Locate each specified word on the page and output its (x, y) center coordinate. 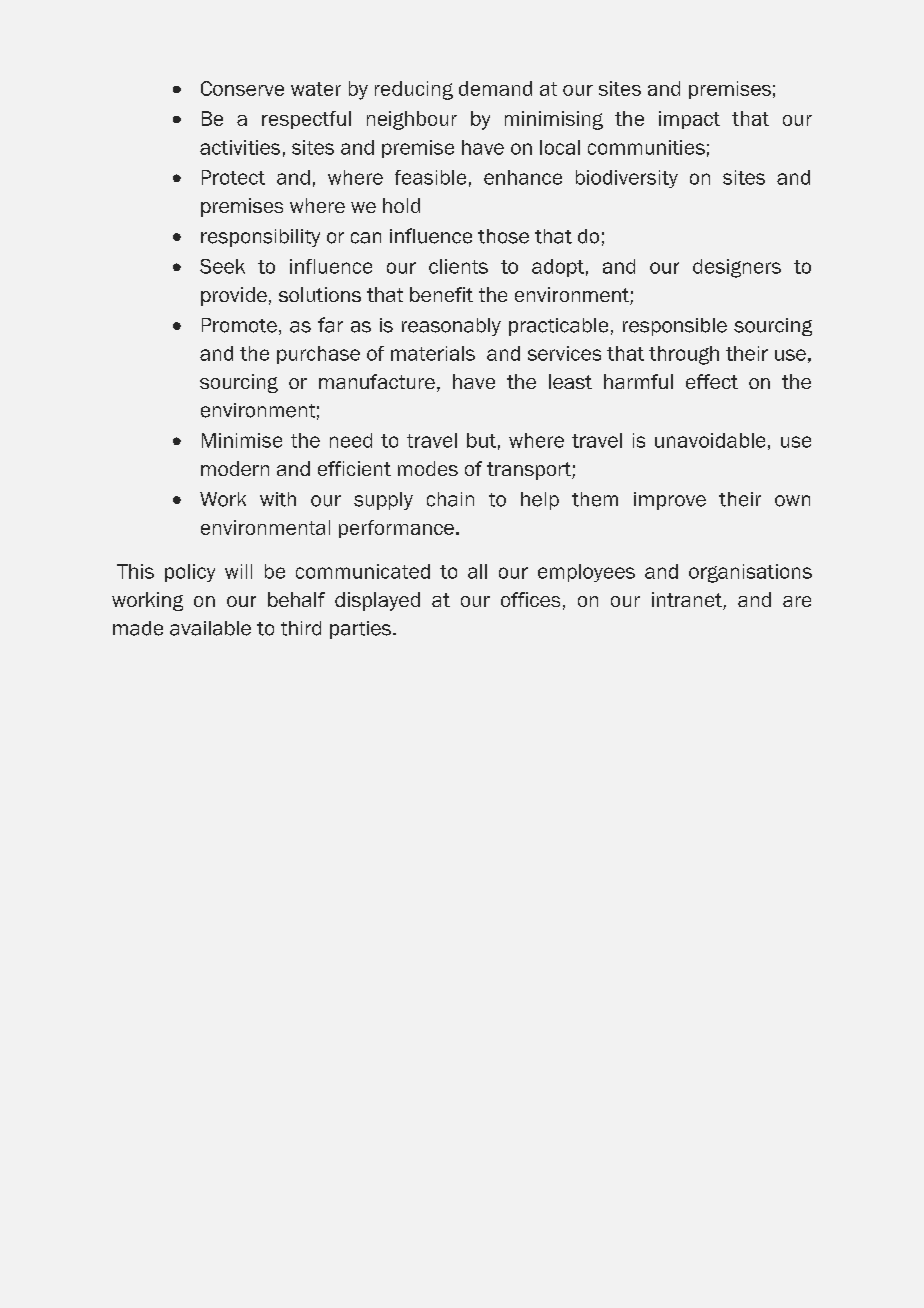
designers (737, 268)
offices (530, 599)
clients (458, 266)
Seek (222, 266)
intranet (688, 601)
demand (495, 88)
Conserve (242, 88)
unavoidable (710, 440)
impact (689, 120)
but (481, 440)
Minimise (242, 440)
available (210, 628)
